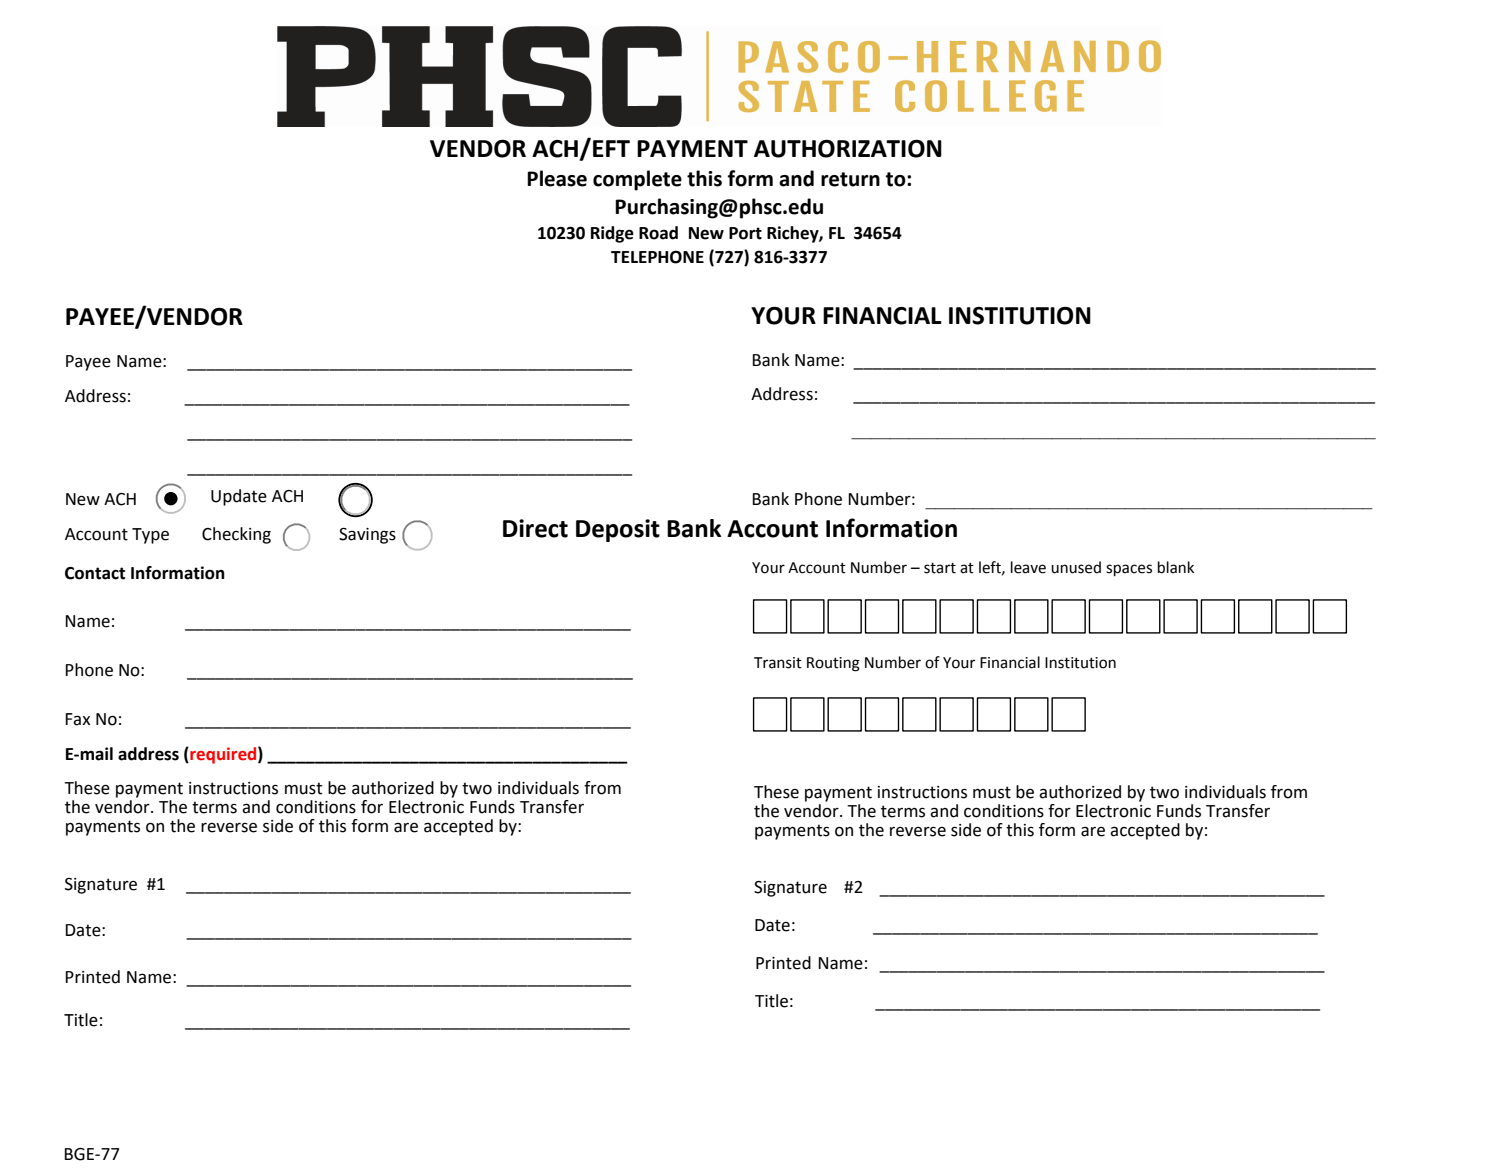 This screenshot has height=1168, width=1511. I want to click on Deposit, so click(618, 530).
